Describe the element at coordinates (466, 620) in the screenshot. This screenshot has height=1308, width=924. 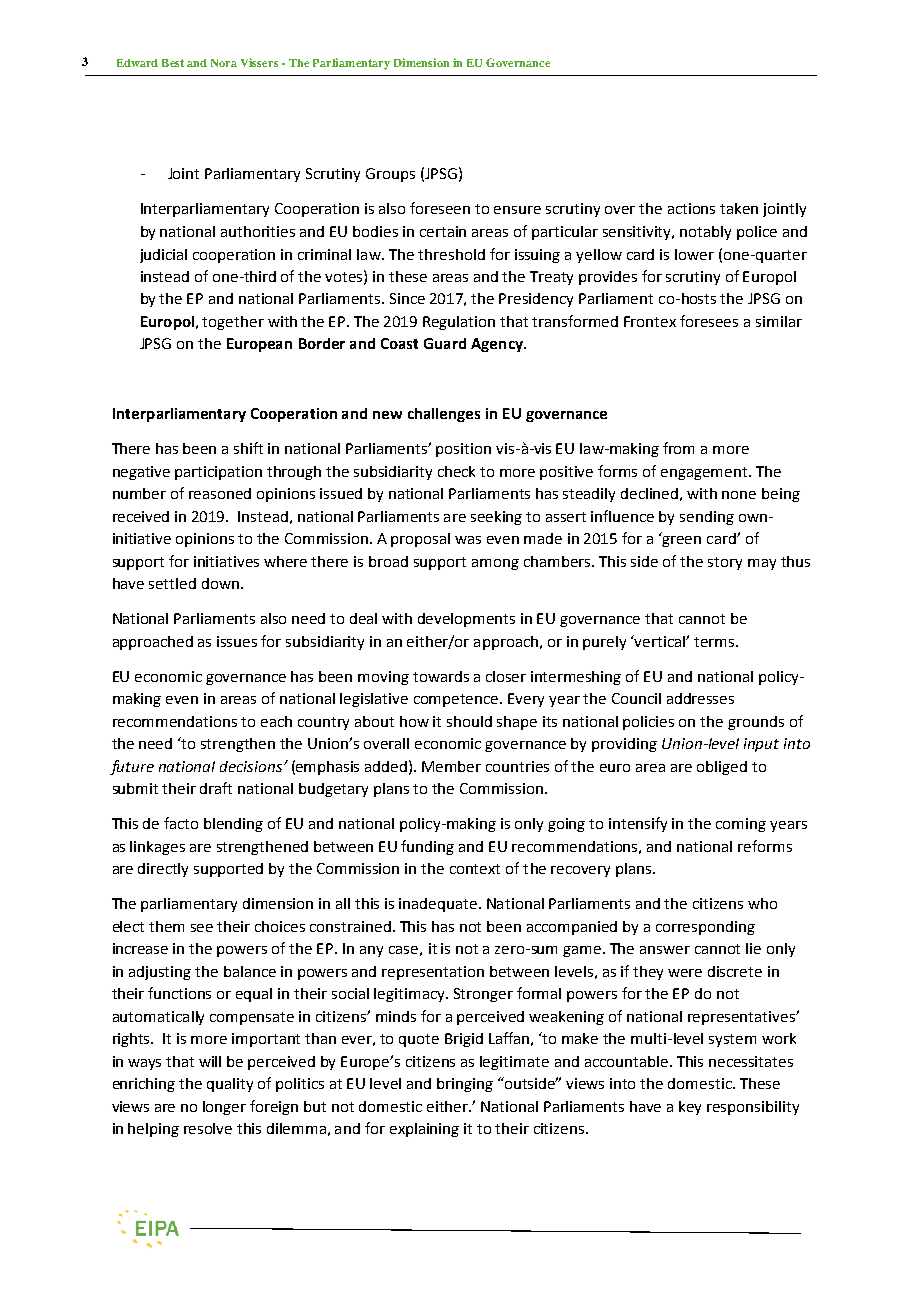
I see `developments` at that location.
